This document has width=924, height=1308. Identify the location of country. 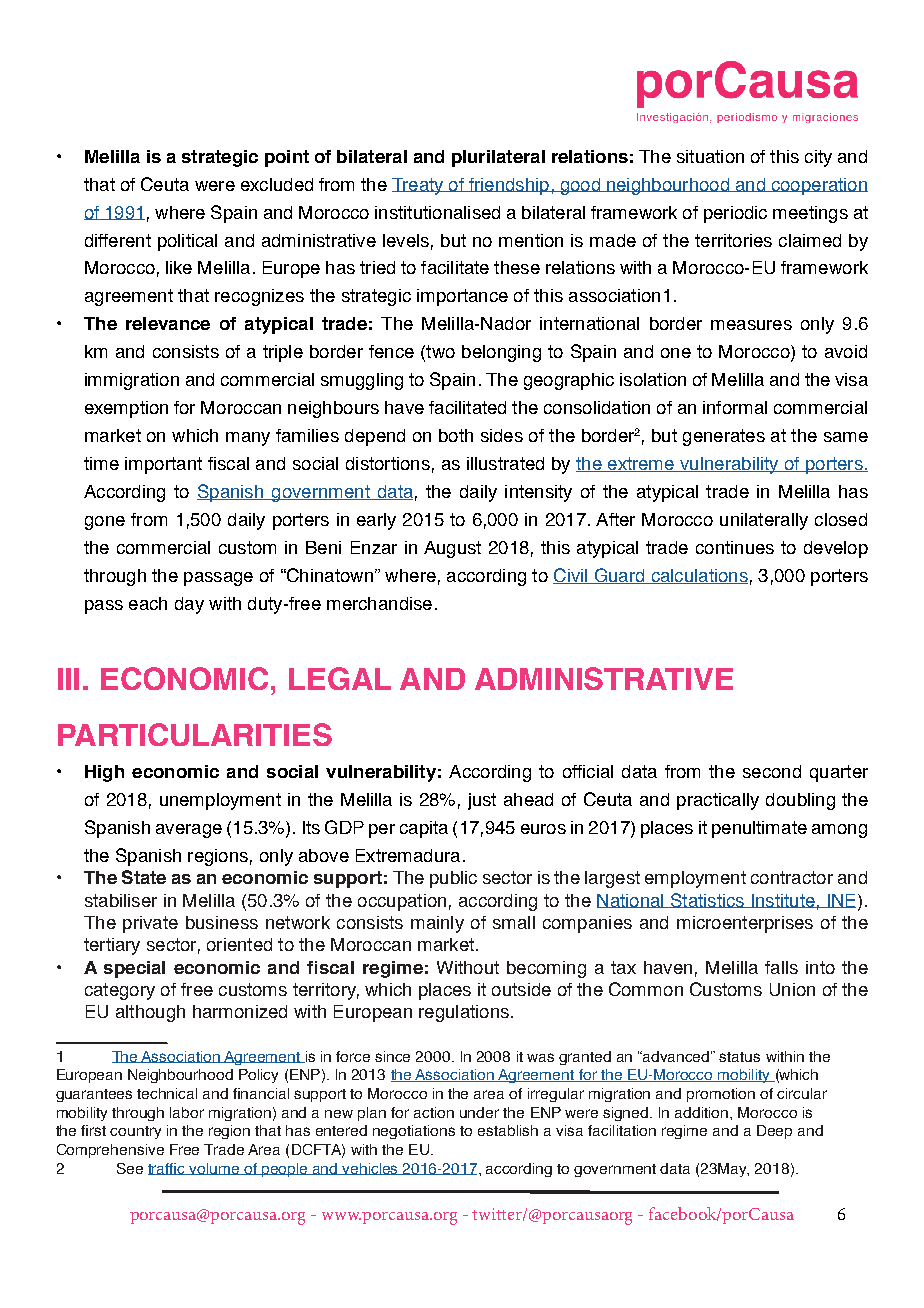
(135, 1132).
